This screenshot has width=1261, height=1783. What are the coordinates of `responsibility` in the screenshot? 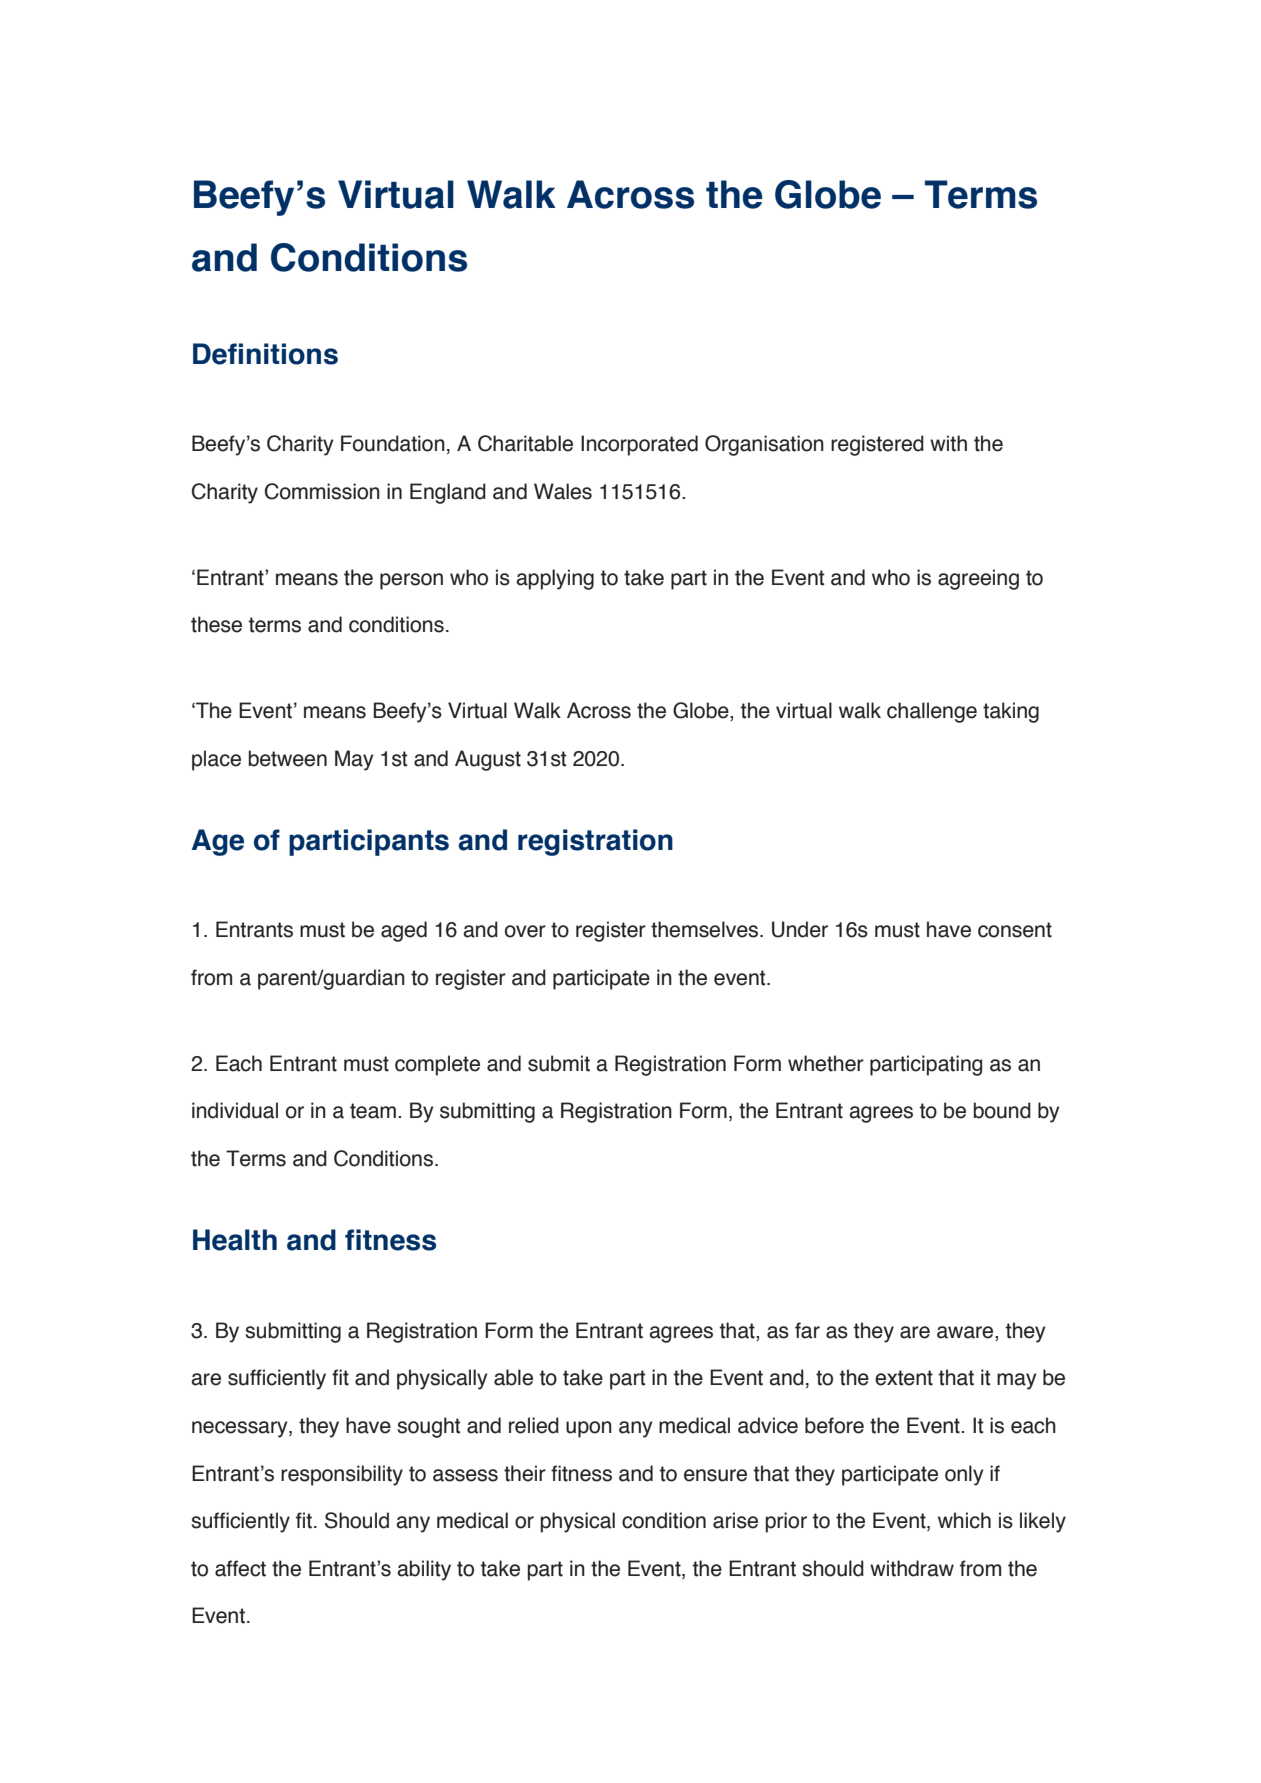 It's located at (342, 1475).
